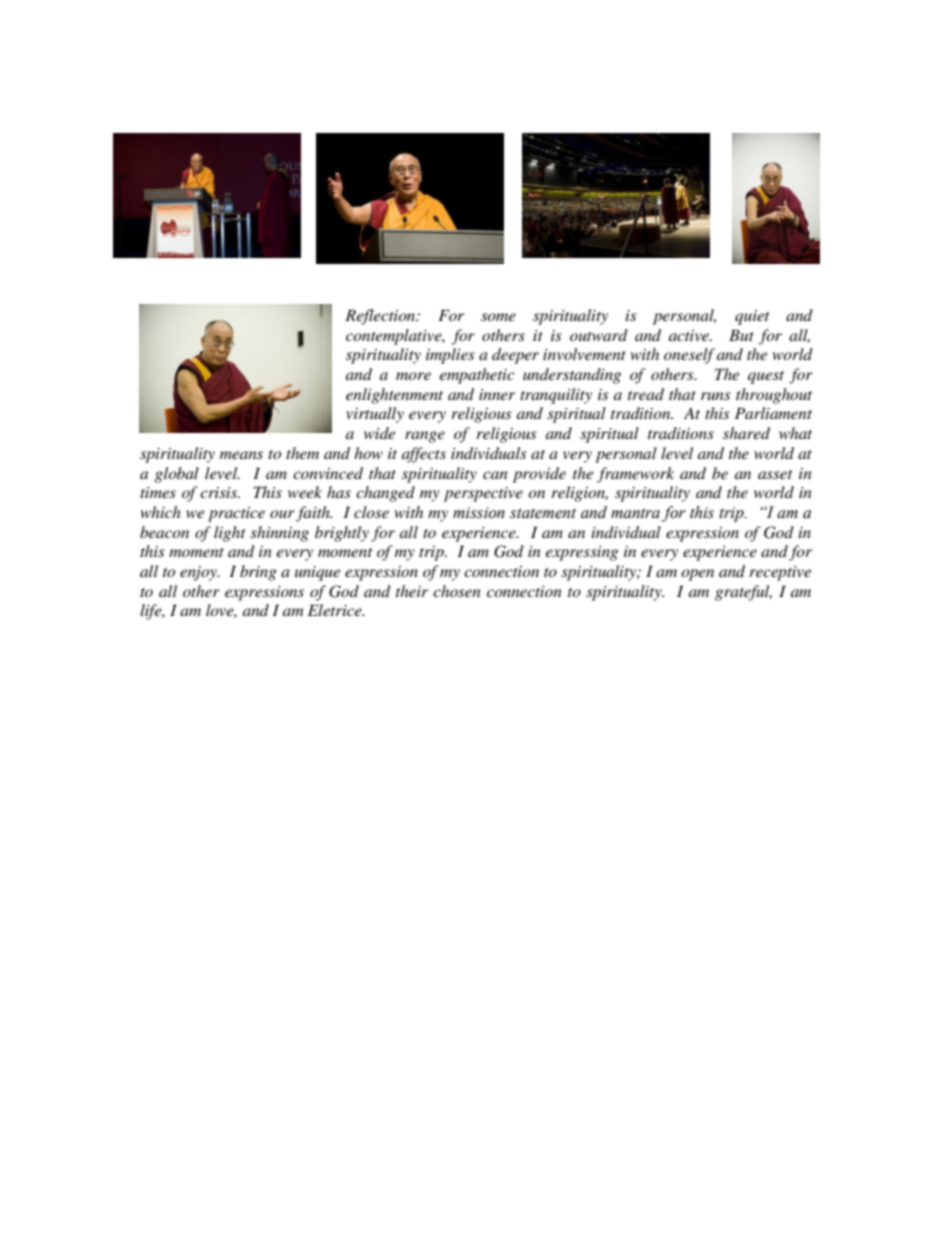  What do you see at coordinates (220, 492) in the page?
I see `crisis` at bounding box center [220, 492].
